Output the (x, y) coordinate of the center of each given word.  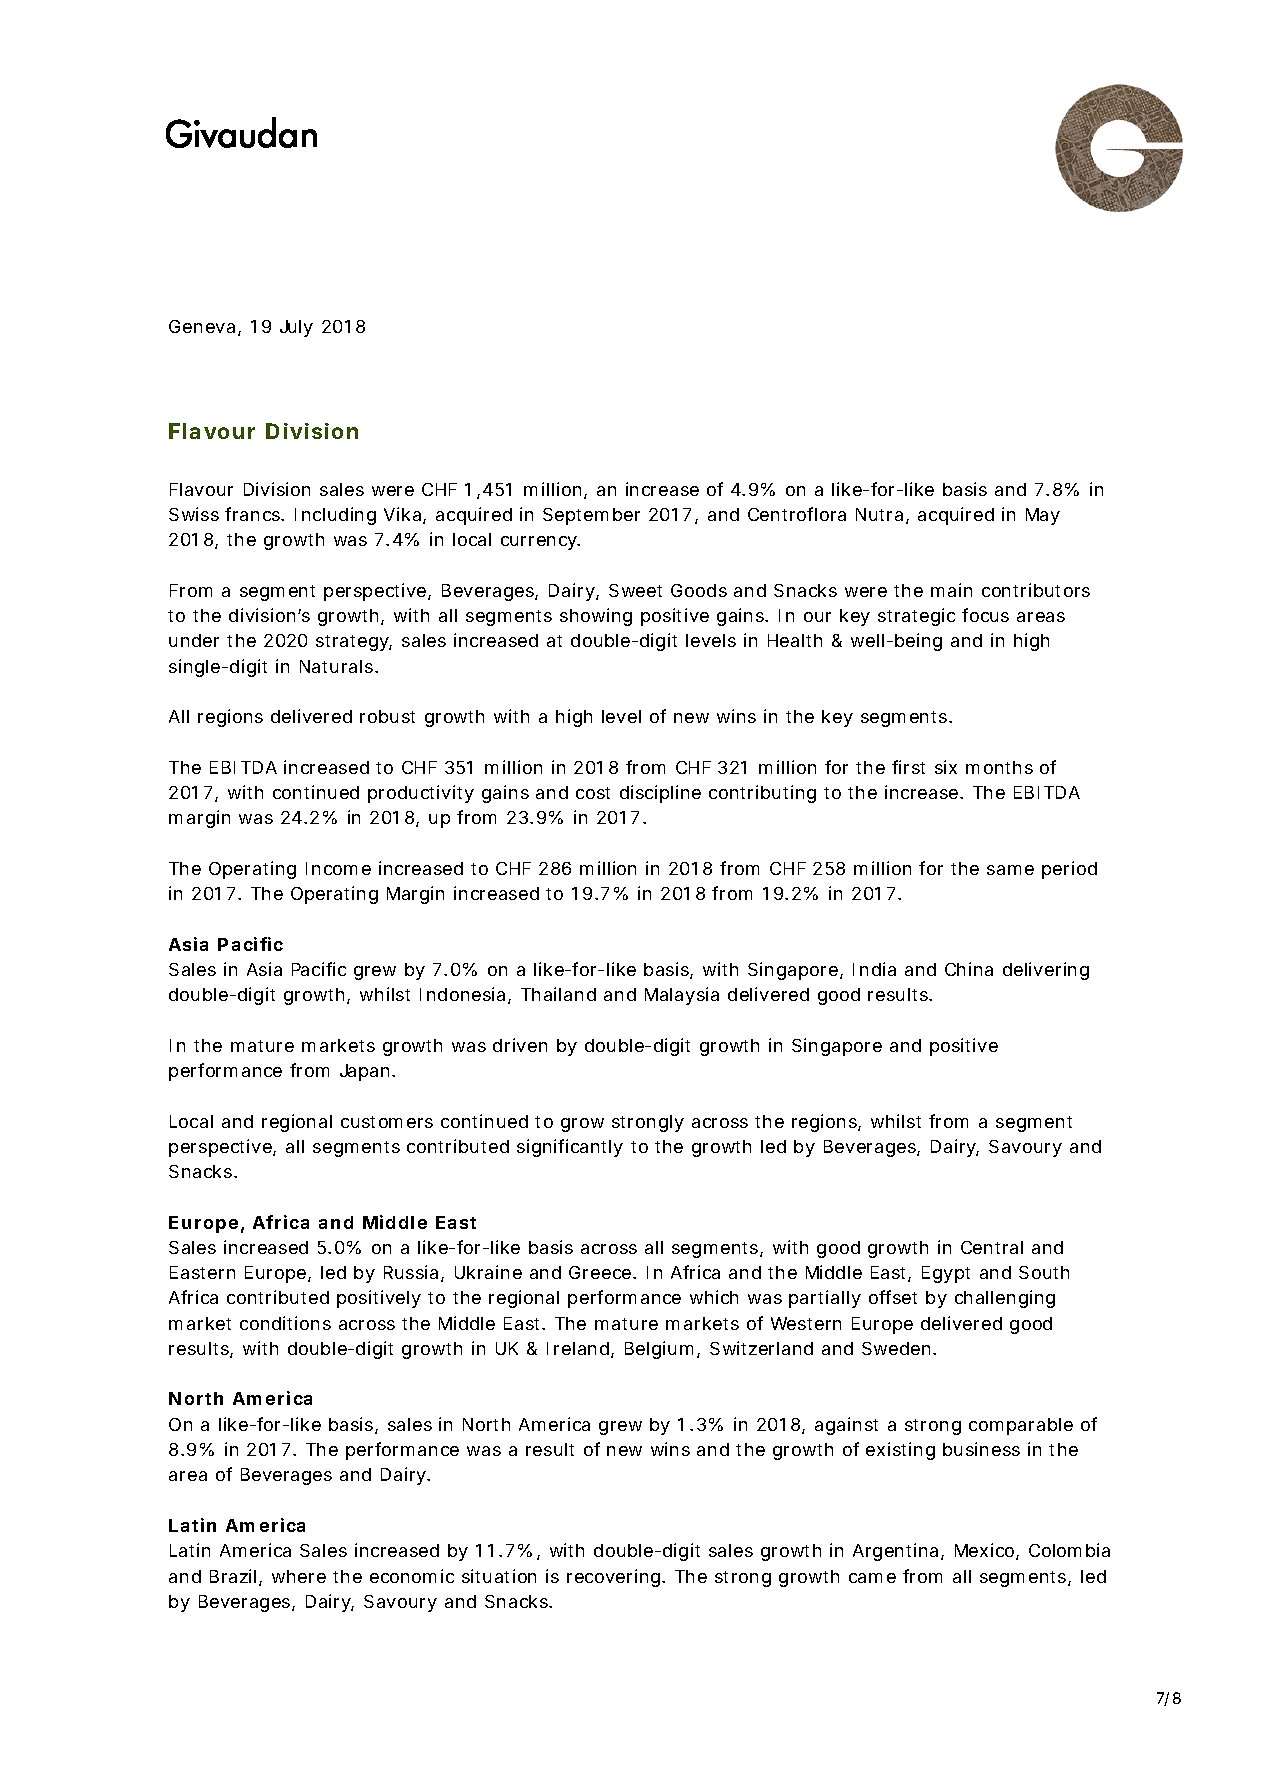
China (969, 969)
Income (338, 868)
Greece (601, 1272)
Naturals (338, 666)
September (591, 516)
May (1043, 516)
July (296, 328)
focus (985, 615)
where (299, 1576)
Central (992, 1247)
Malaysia (682, 996)
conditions (285, 1323)
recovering (615, 1578)
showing (596, 617)
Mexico (986, 1551)
